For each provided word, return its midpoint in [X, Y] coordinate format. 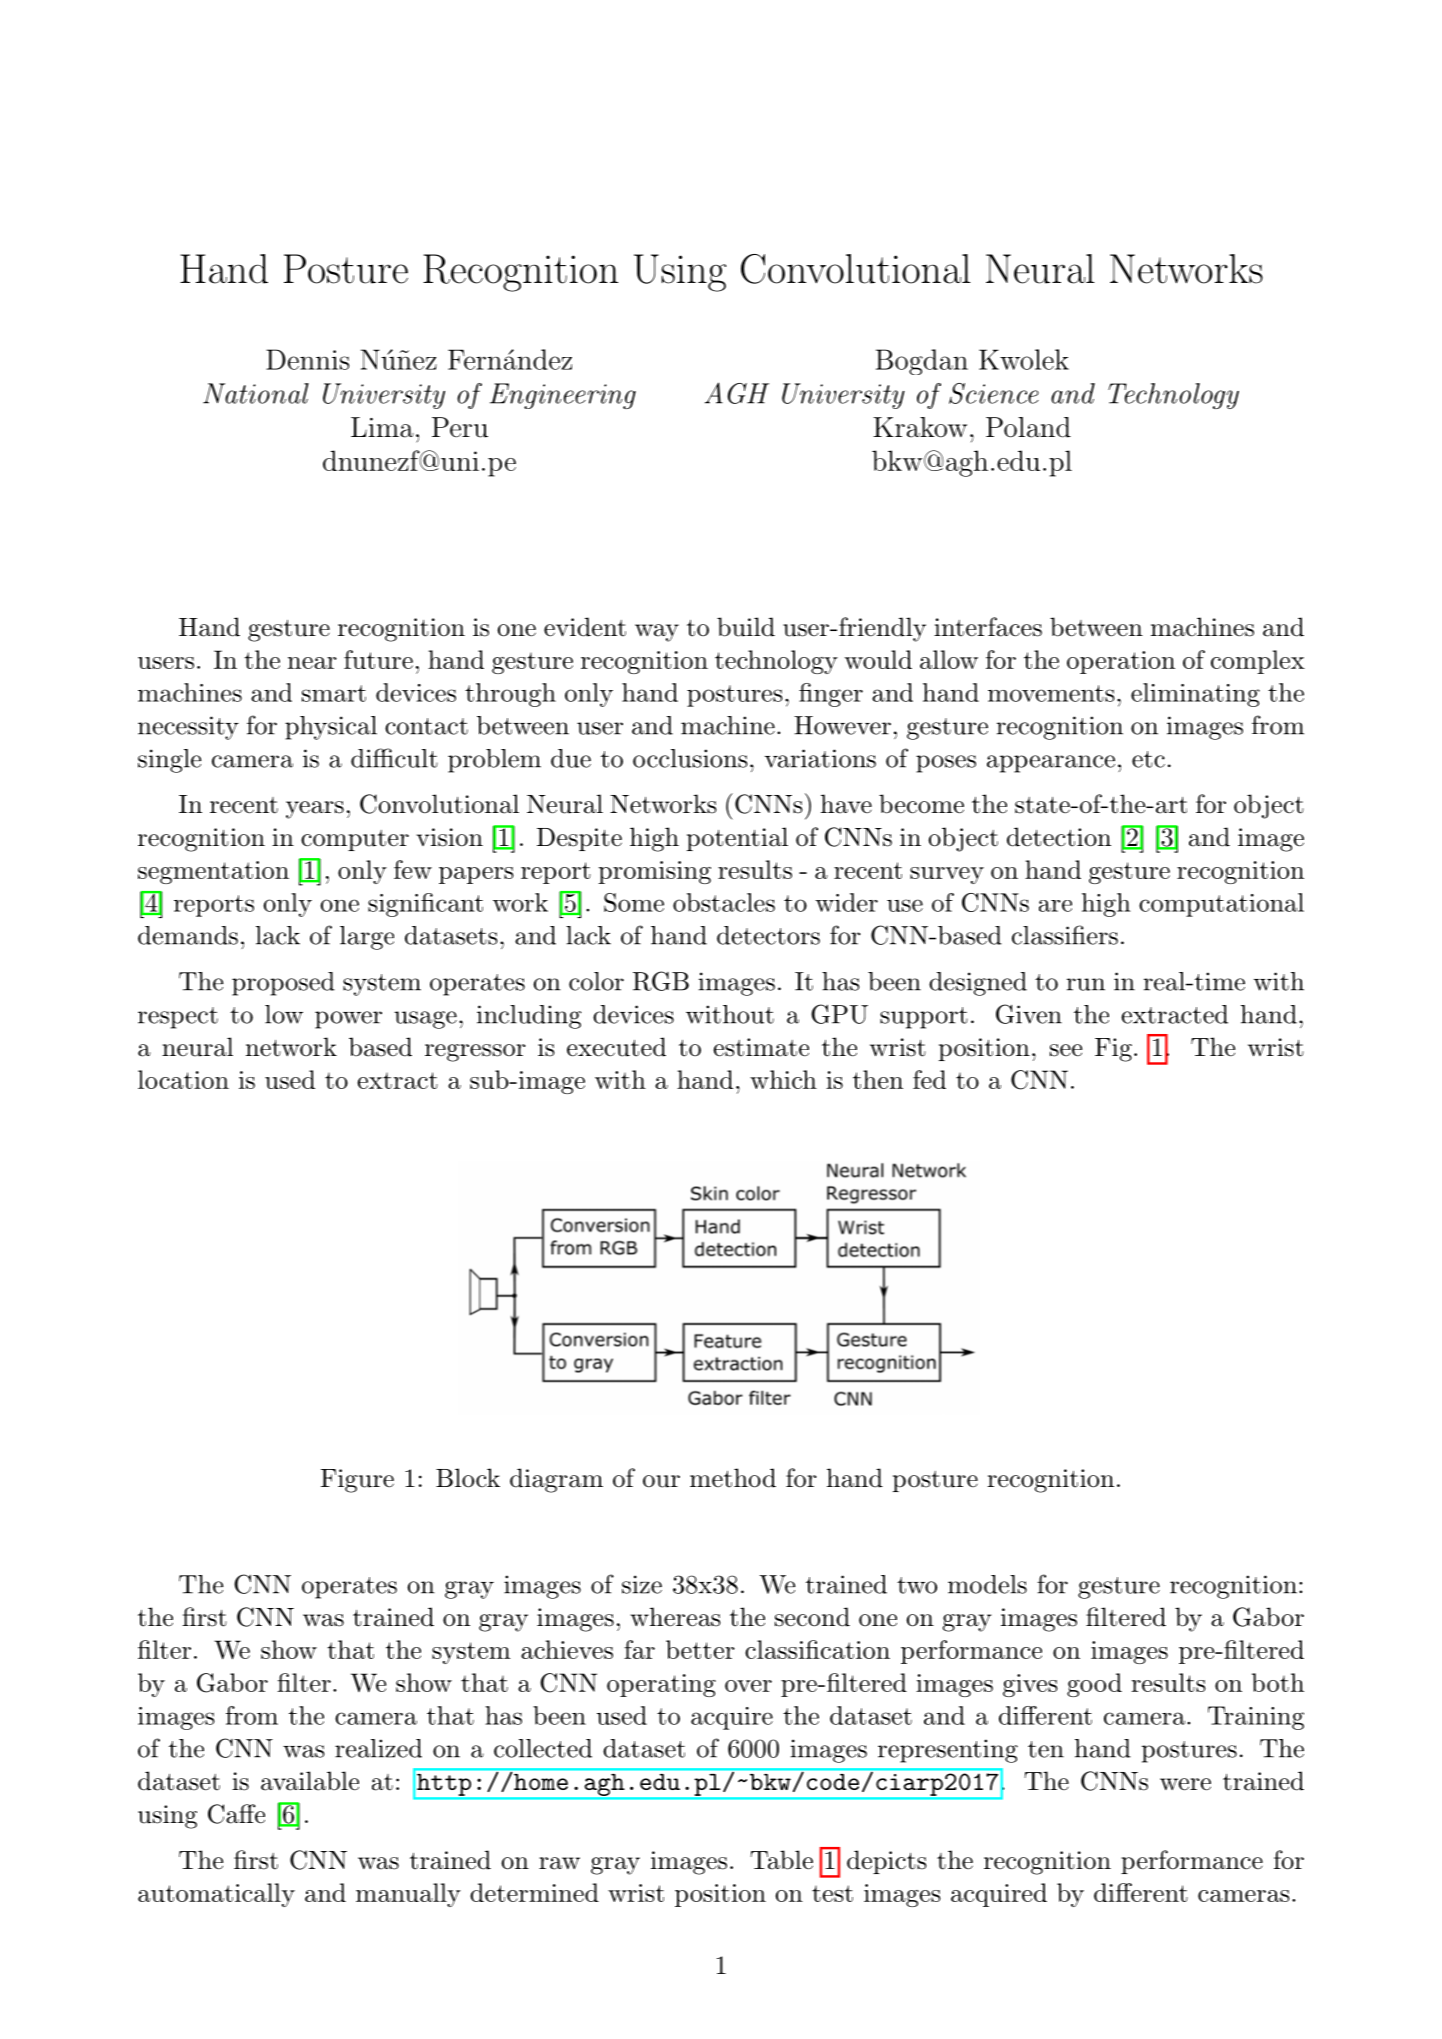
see [1066, 1050]
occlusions [690, 758]
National [256, 393]
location [183, 1079]
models [987, 1584]
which [783, 1079]
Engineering [563, 396]
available [310, 1781]
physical [331, 728]
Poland [1028, 427]
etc [1148, 759]
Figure [357, 1481]
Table [781, 1860]
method [733, 1478]
